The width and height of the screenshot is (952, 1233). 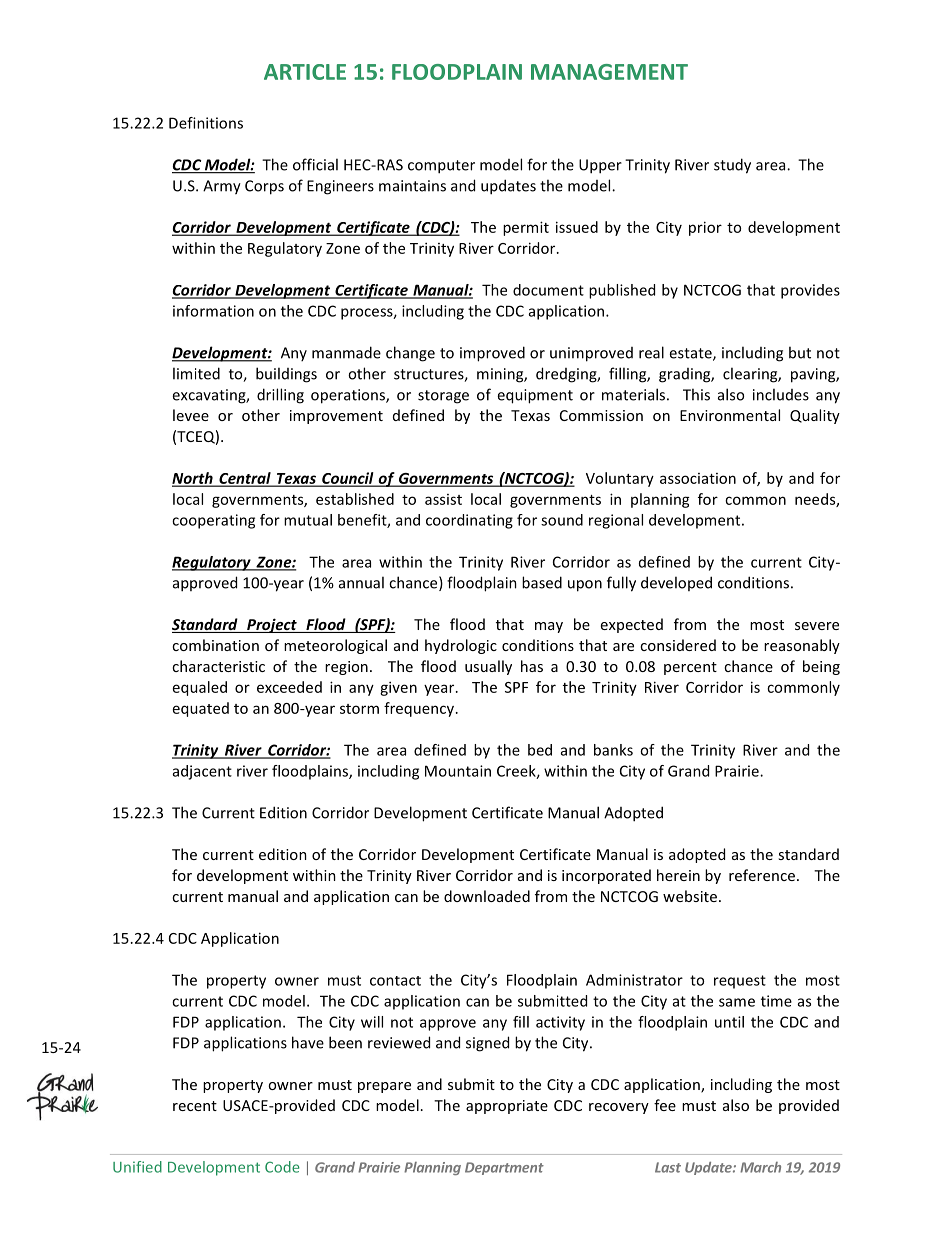 What do you see at coordinates (441, 167) in the screenshot?
I see `computer` at bounding box center [441, 167].
